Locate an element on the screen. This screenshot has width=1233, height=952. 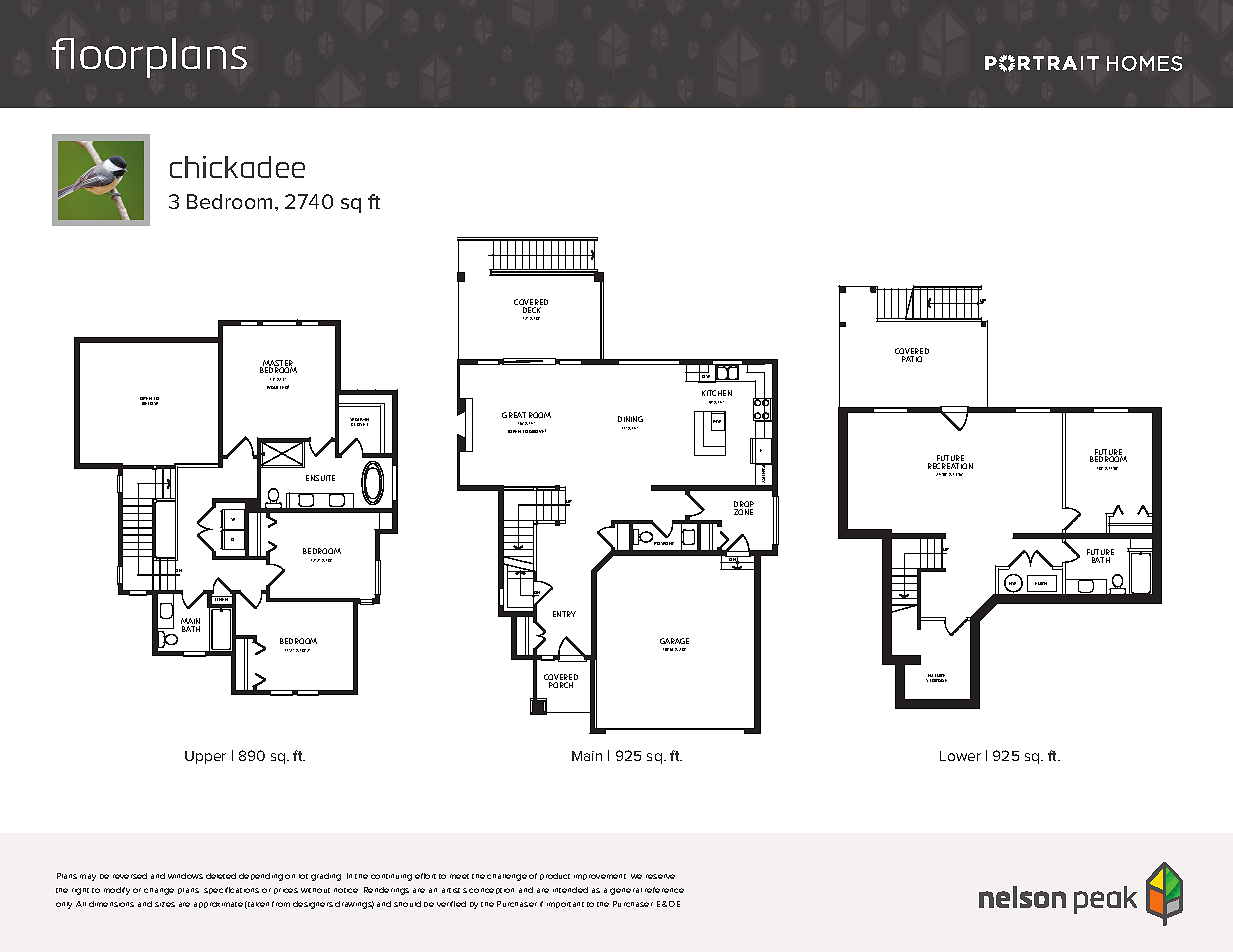
ENTRY is located at coordinates (564, 614).
